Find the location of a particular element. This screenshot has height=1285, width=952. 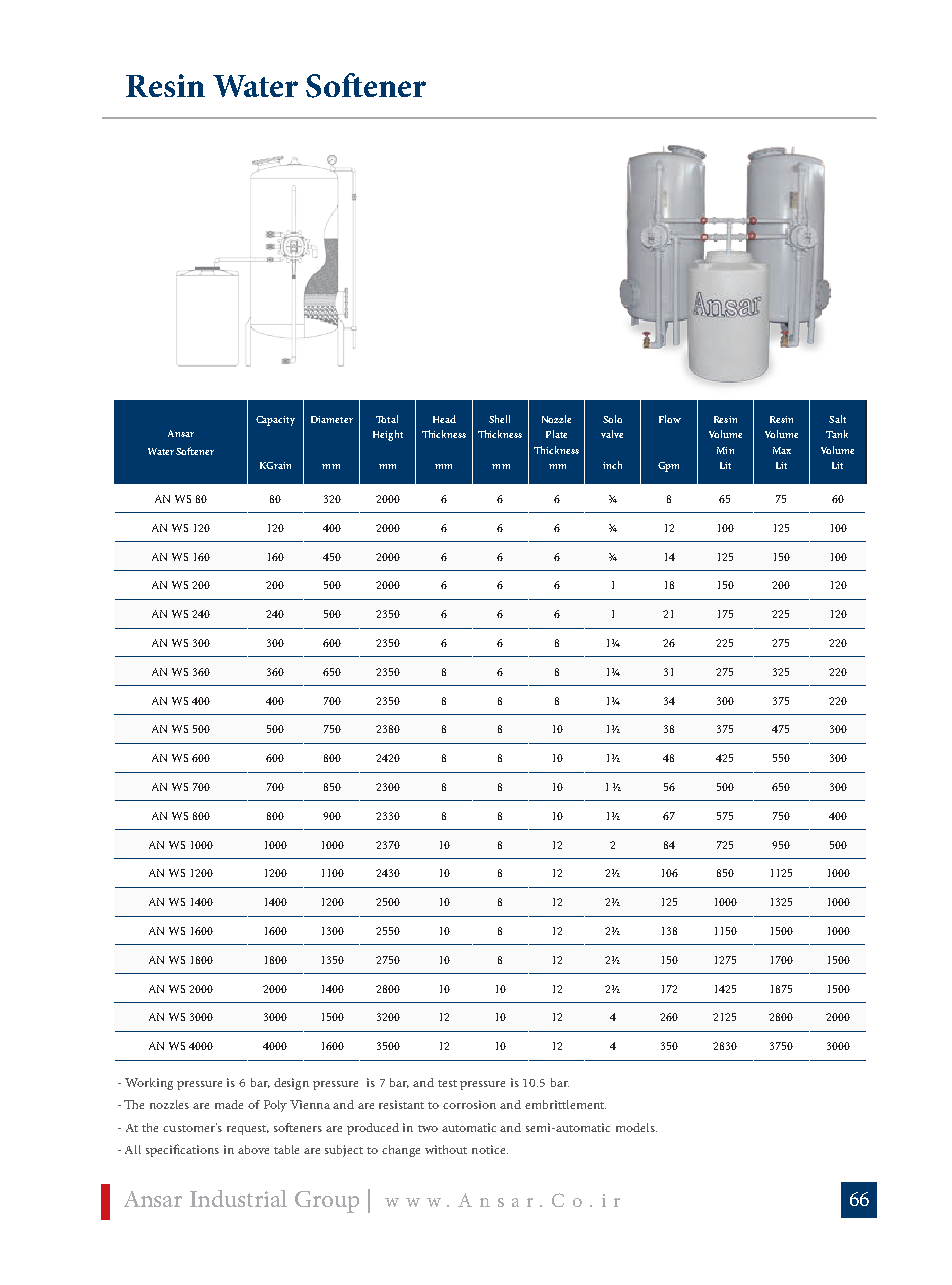

test is located at coordinates (447, 1083).
